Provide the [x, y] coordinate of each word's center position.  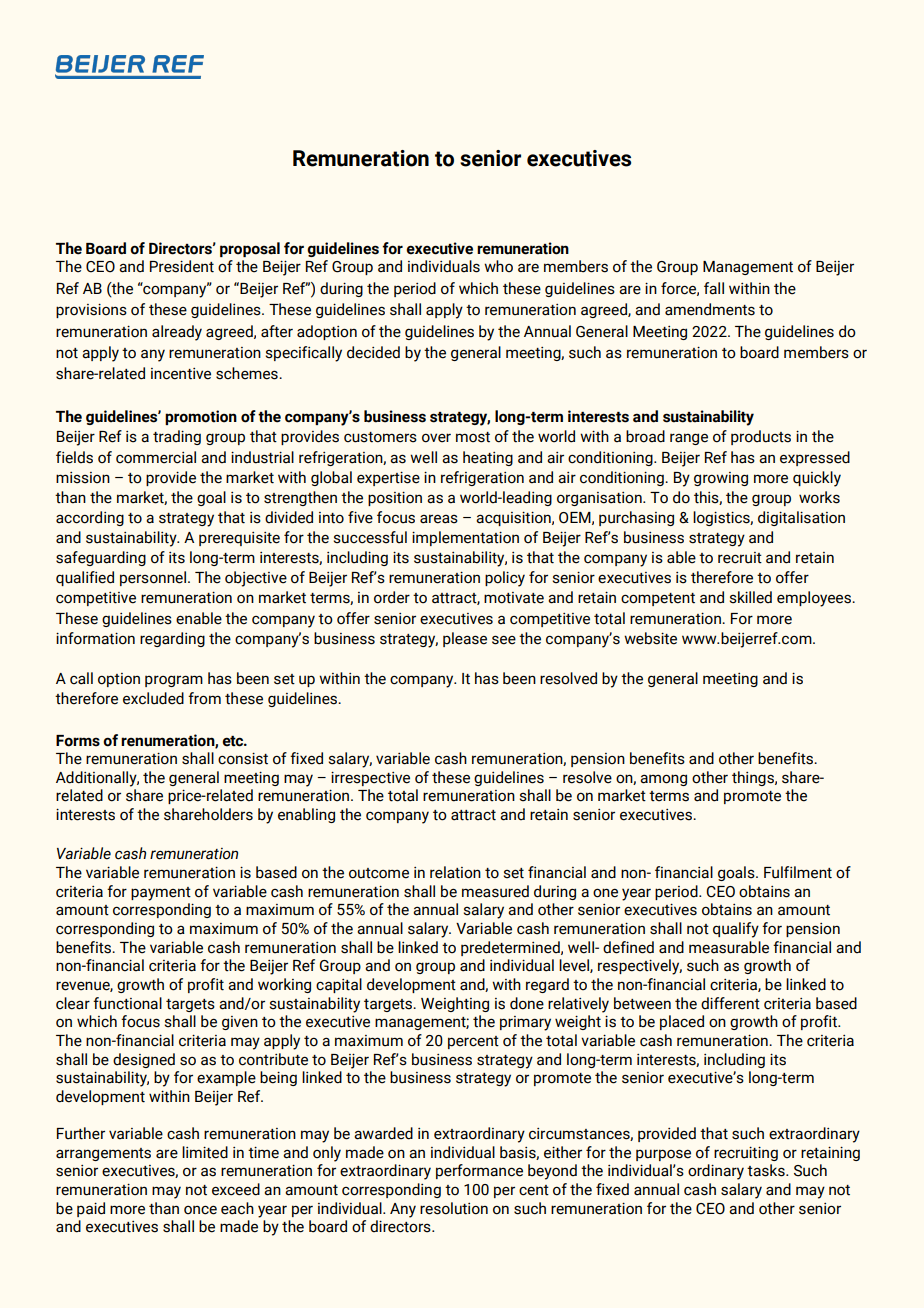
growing [721, 479]
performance [479, 1171]
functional [127, 1003]
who [498, 266]
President [182, 266]
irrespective [370, 779]
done [527, 1003]
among [663, 780]
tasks [767, 1170]
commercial [156, 457]
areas [439, 519]
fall [714, 288]
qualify [736, 930]
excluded [153, 698]
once [200, 1210]
